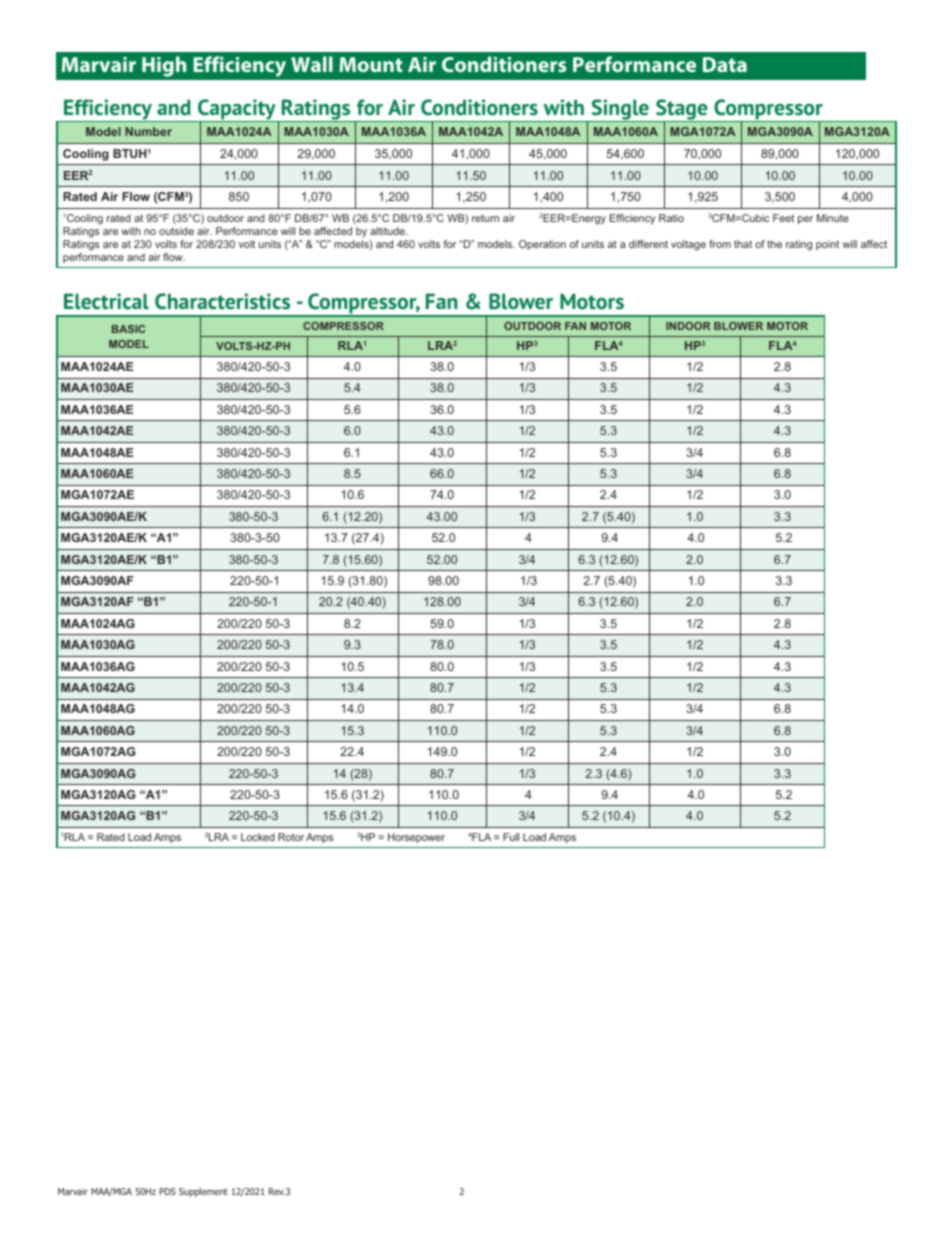  Describe the element at coordinates (371, 64) in the screenshot. I see `Mount` at that location.
